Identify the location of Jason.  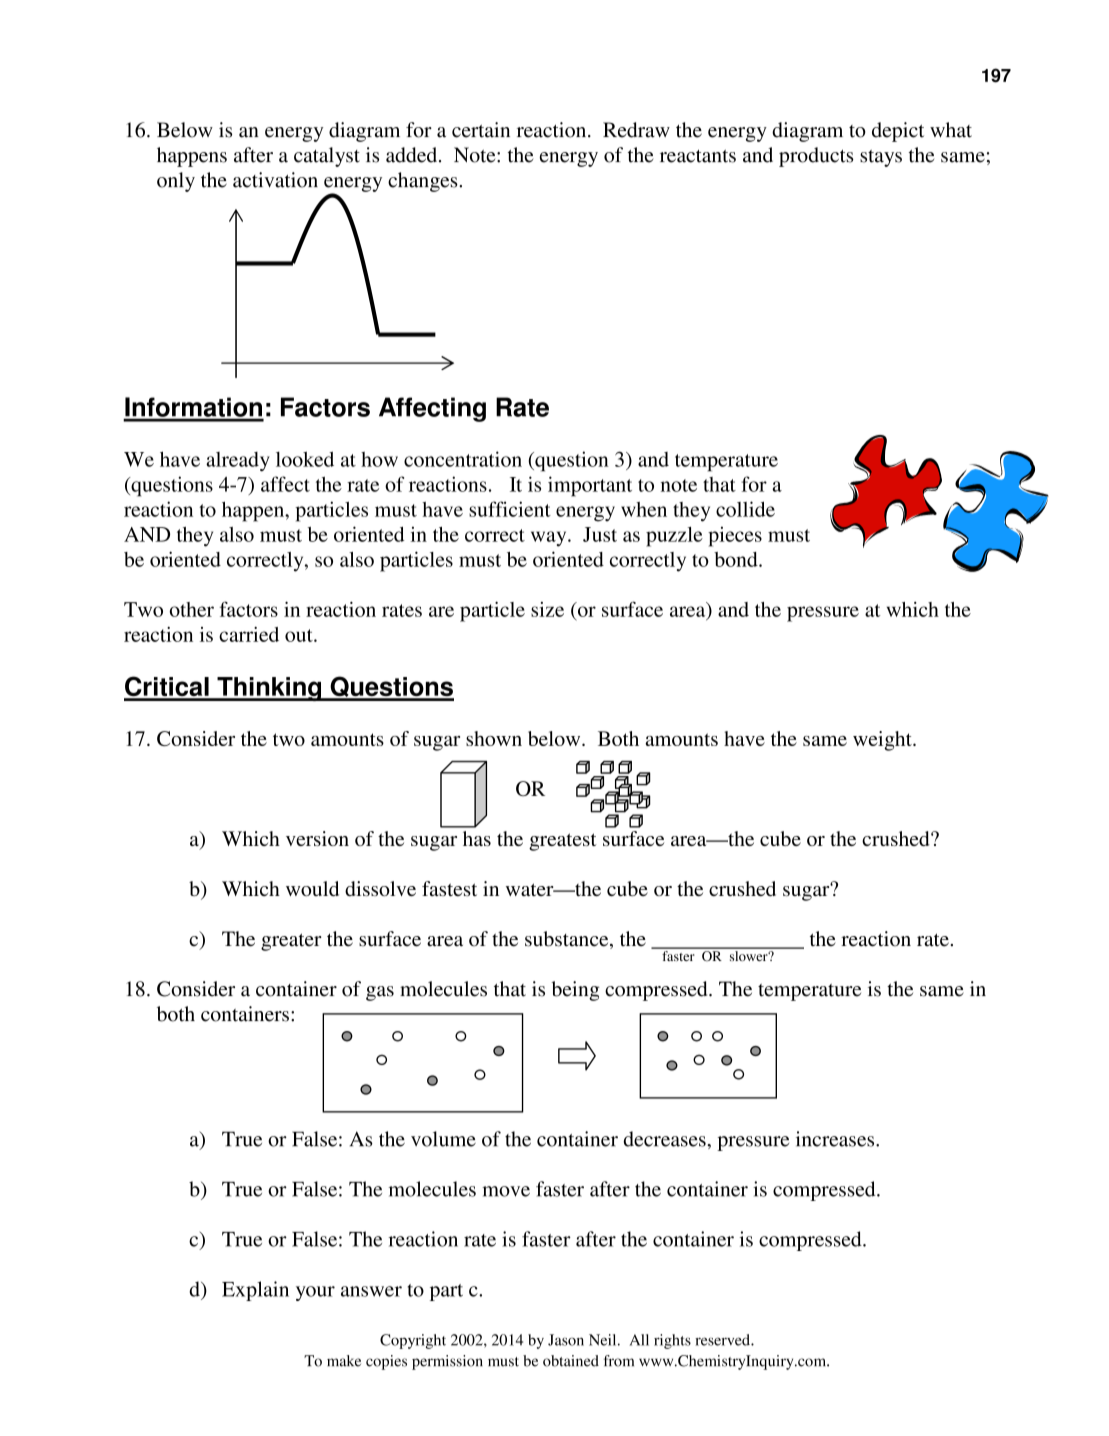
(566, 1340).
